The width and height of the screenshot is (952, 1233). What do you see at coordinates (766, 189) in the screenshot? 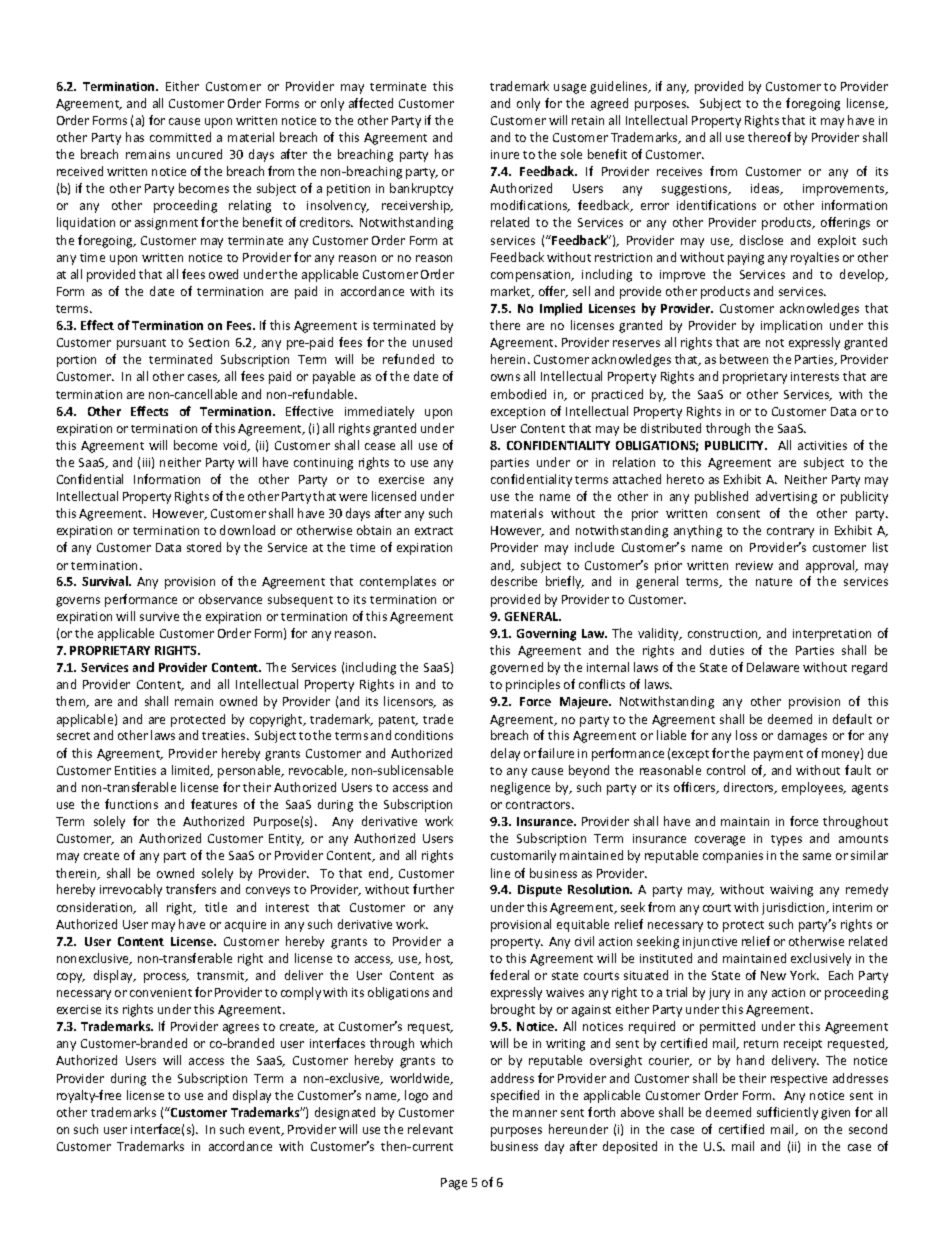
I see `ideas` at bounding box center [766, 189].
